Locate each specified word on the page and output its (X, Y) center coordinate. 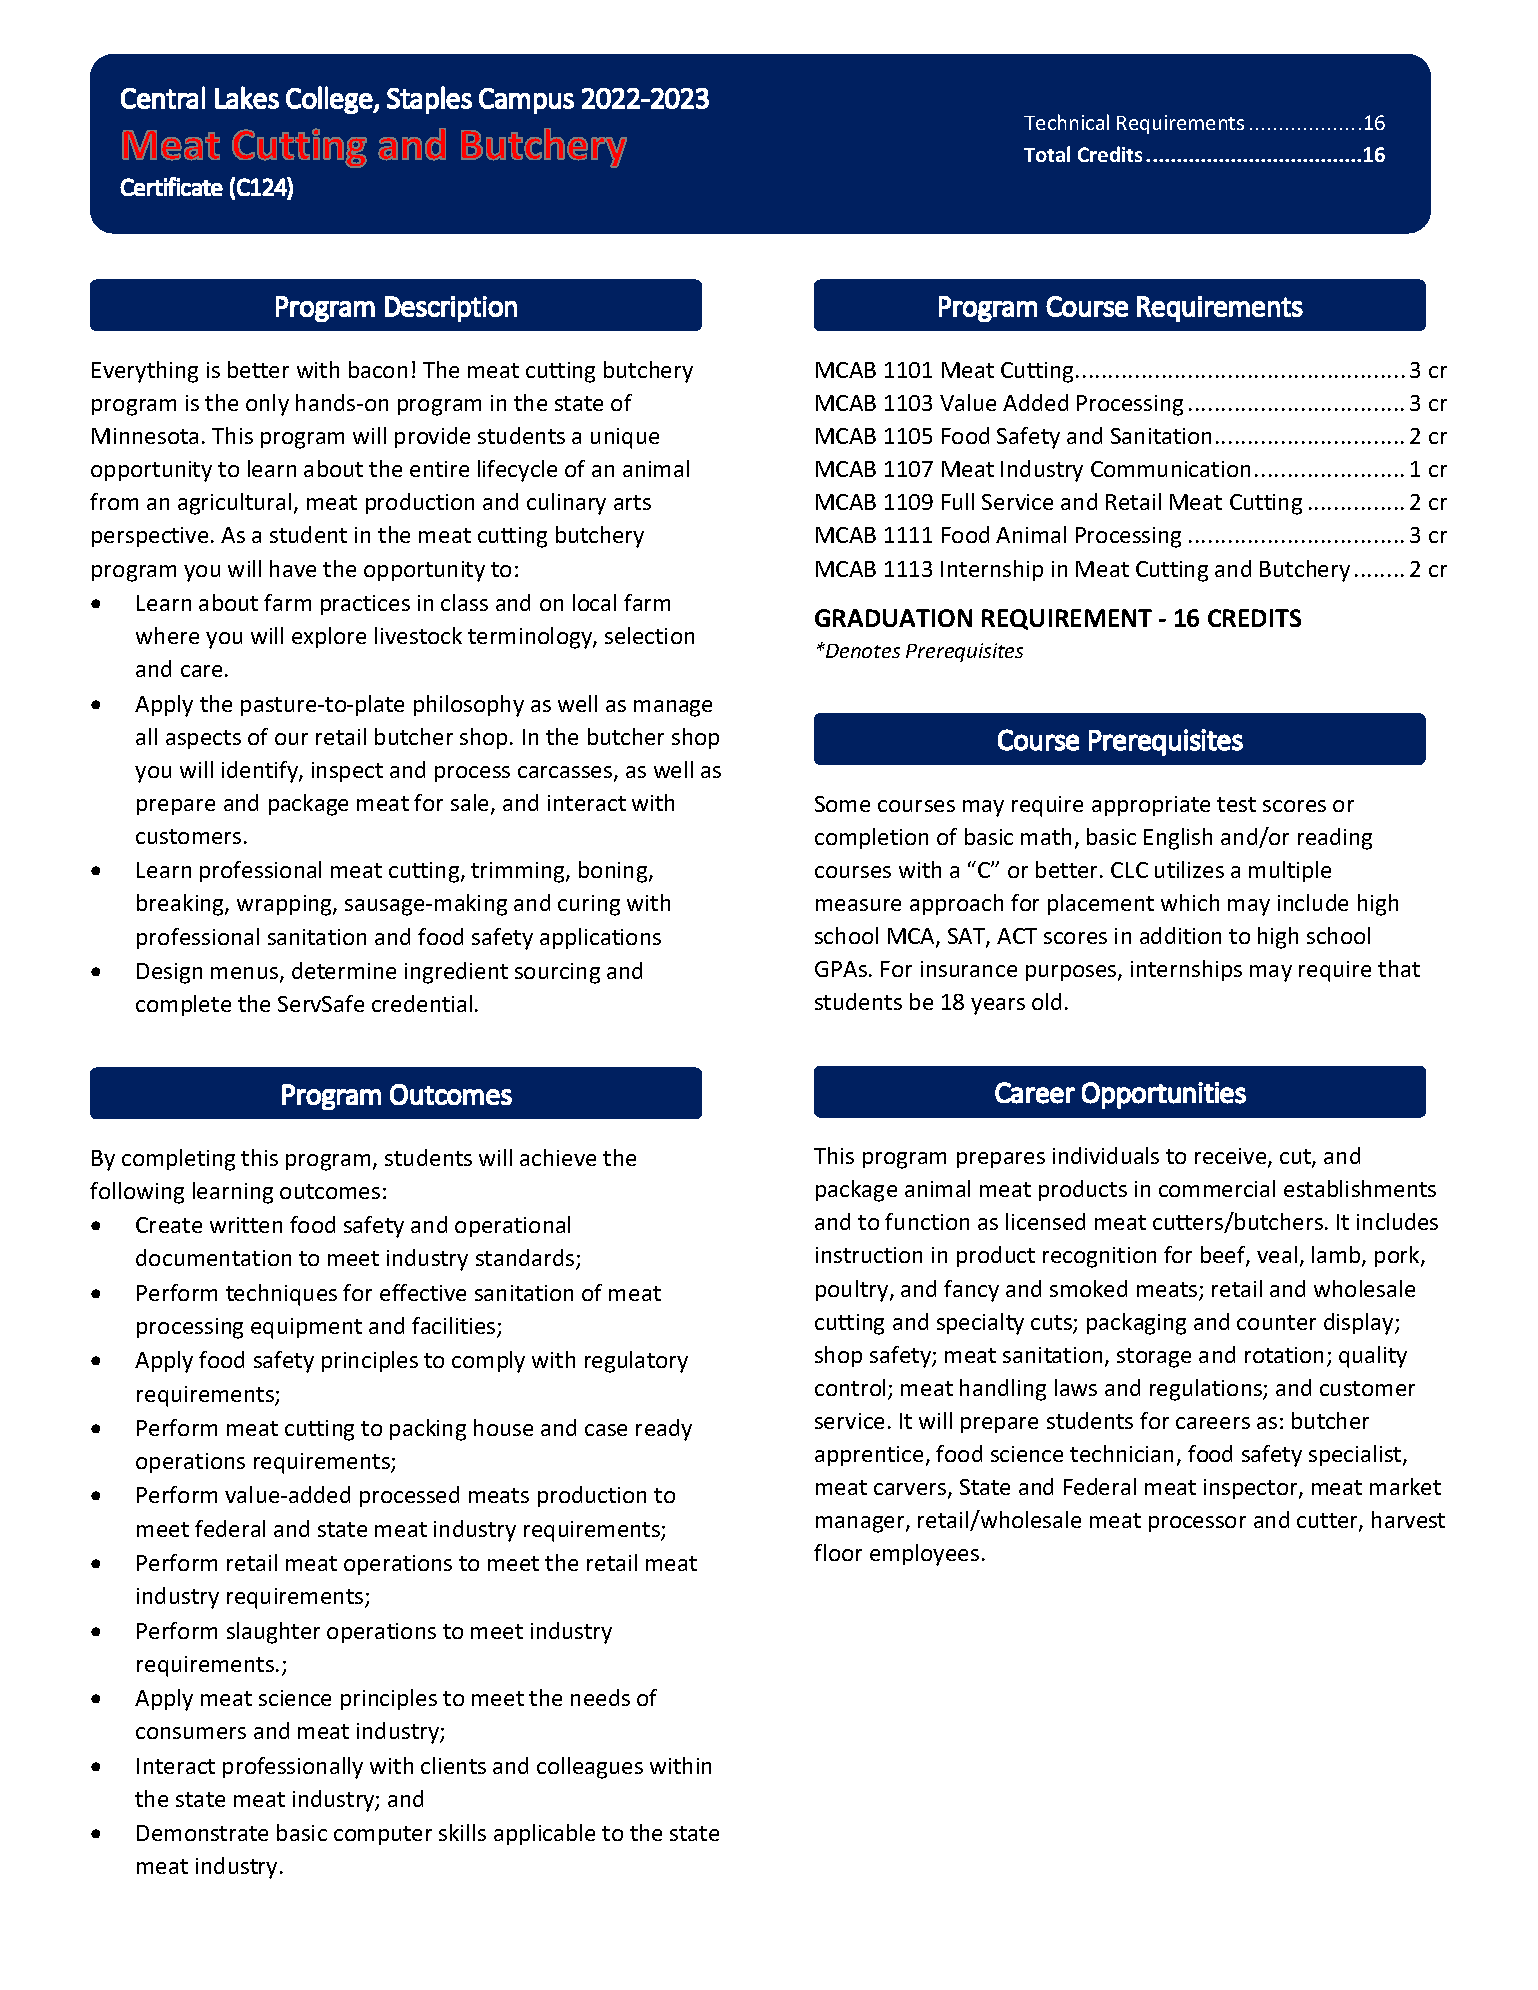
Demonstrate (202, 1833)
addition (1180, 935)
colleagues (590, 1768)
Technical (1066, 122)
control (850, 1387)
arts (632, 502)
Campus (526, 101)
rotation (1284, 1355)
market (1405, 1486)
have (293, 568)
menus (246, 974)
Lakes (247, 97)
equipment (306, 1328)
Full (958, 501)
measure (858, 905)
